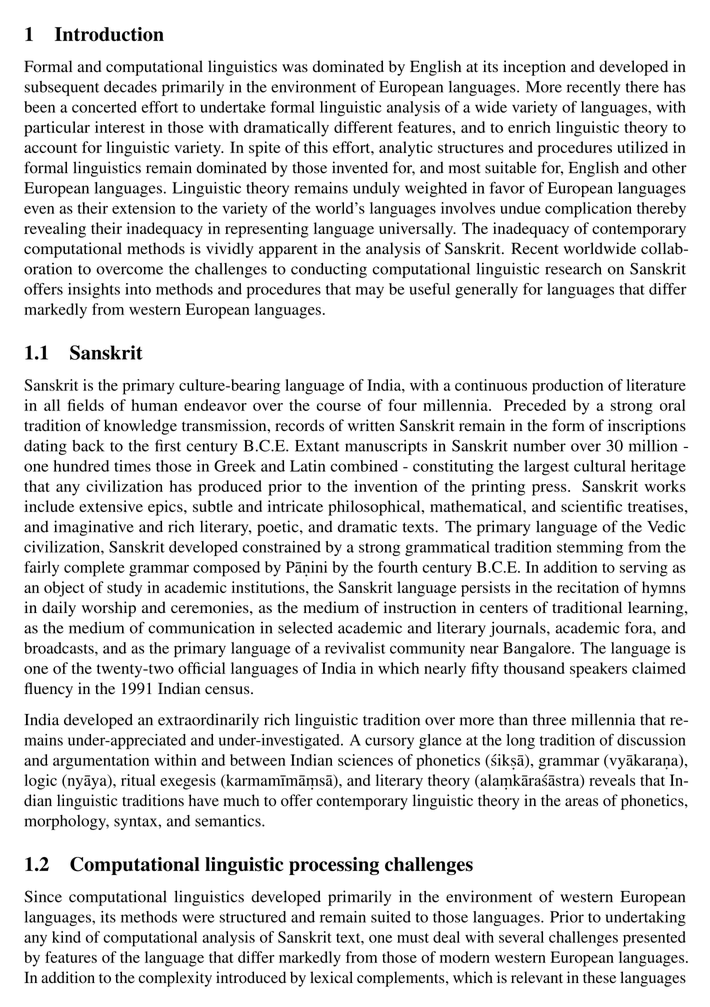 The width and height of the screenshot is (710, 1007). Describe the element at coordinates (66, 937) in the screenshot. I see `kind` at that location.
